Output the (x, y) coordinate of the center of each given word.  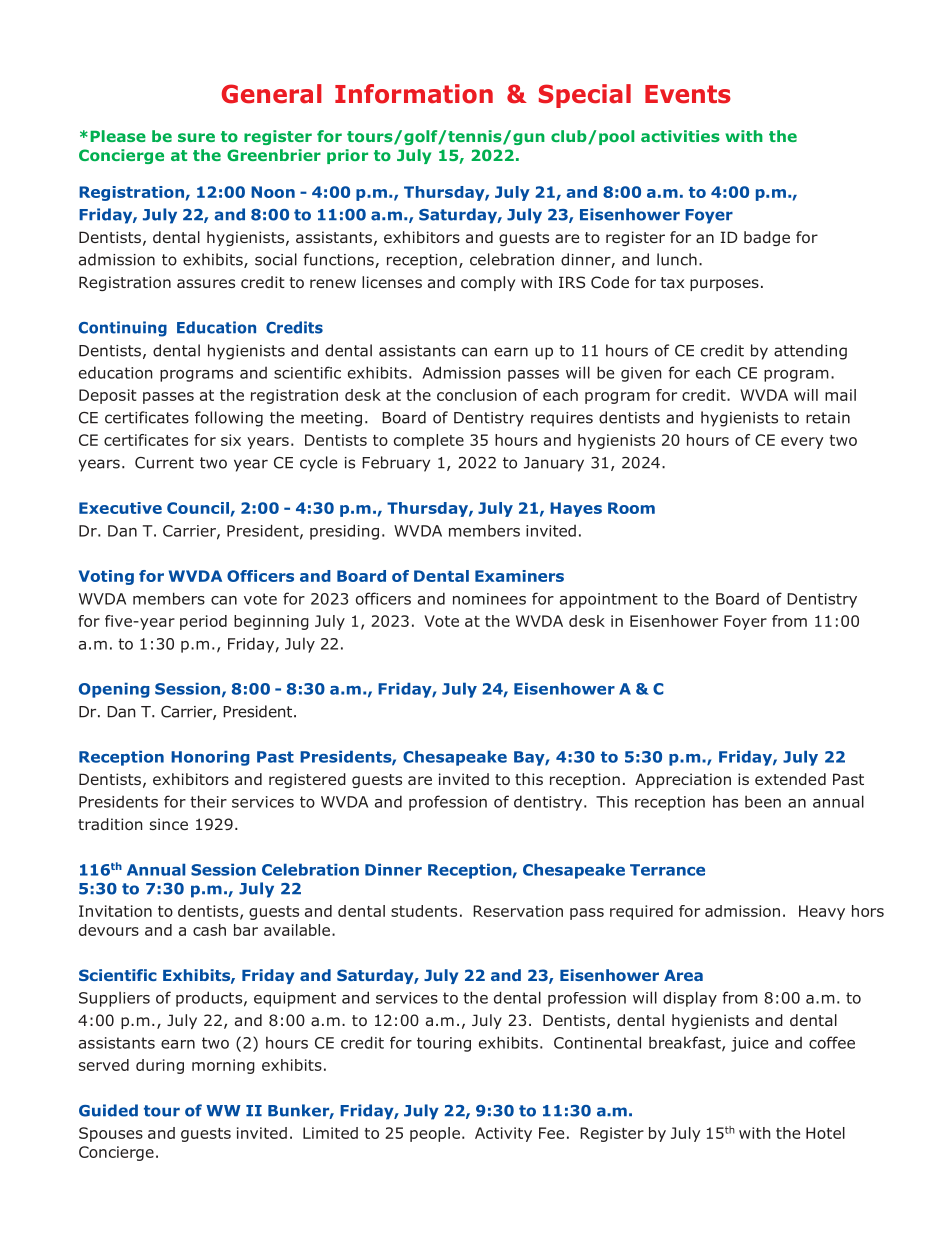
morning (223, 1066)
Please (118, 136)
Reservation (518, 911)
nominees (489, 599)
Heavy (822, 912)
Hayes (576, 509)
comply (488, 283)
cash (209, 930)
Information (414, 94)
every (802, 443)
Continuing (123, 329)
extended (790, 779)
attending (810, 352)
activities (680, 136)
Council (198, 508)
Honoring (210, 758)
